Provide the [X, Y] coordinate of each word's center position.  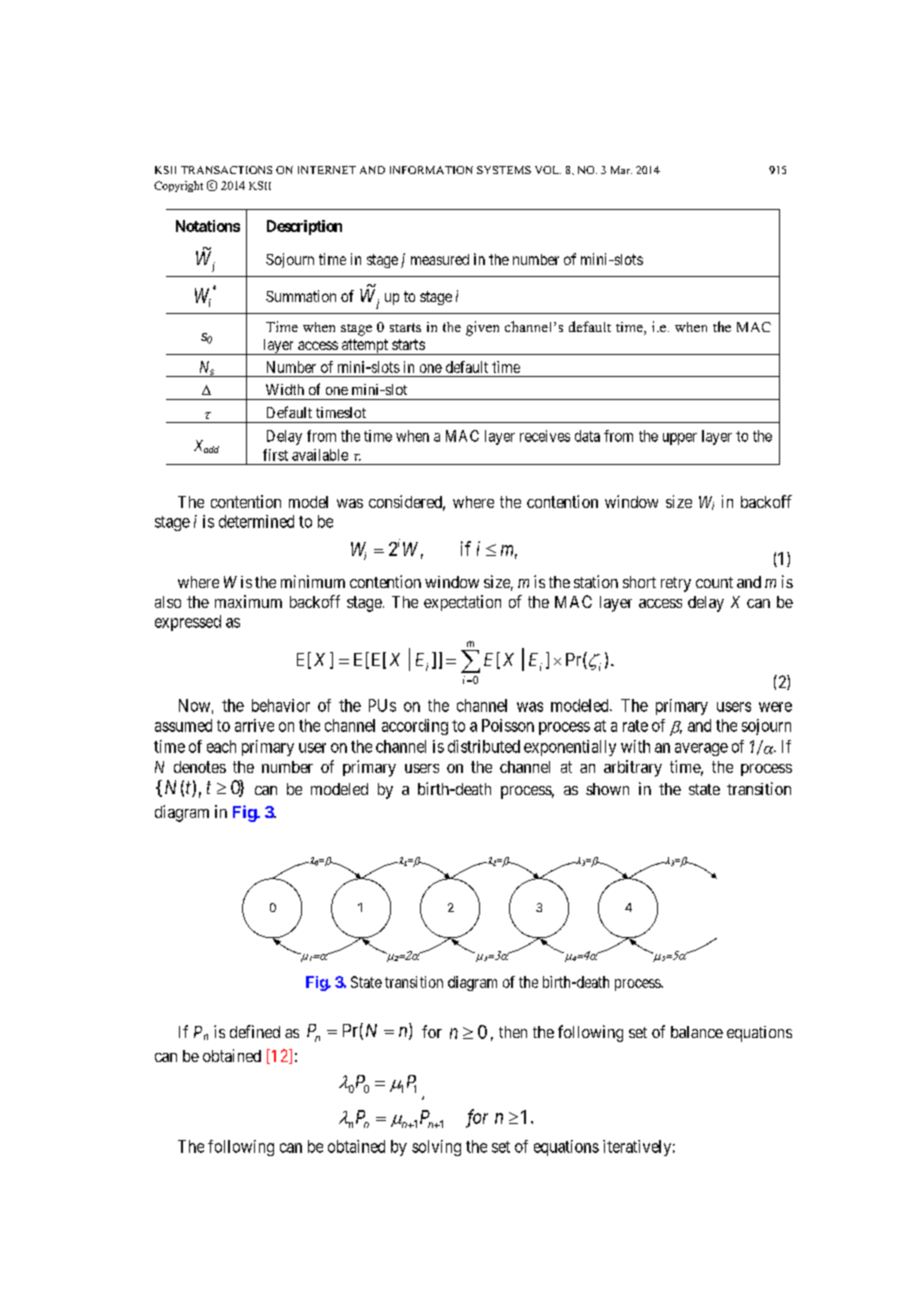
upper [680, 439]
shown [607, 789]
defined [255, 1031]
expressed [188, 623]
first [275, 455]
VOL [548, 170]
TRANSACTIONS [226, 170]
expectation [462, 603]
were [775, 707]
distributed [484, 746]
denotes [200, 767]
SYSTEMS [504, 170]
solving [436, 1148]
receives [545, 436]
